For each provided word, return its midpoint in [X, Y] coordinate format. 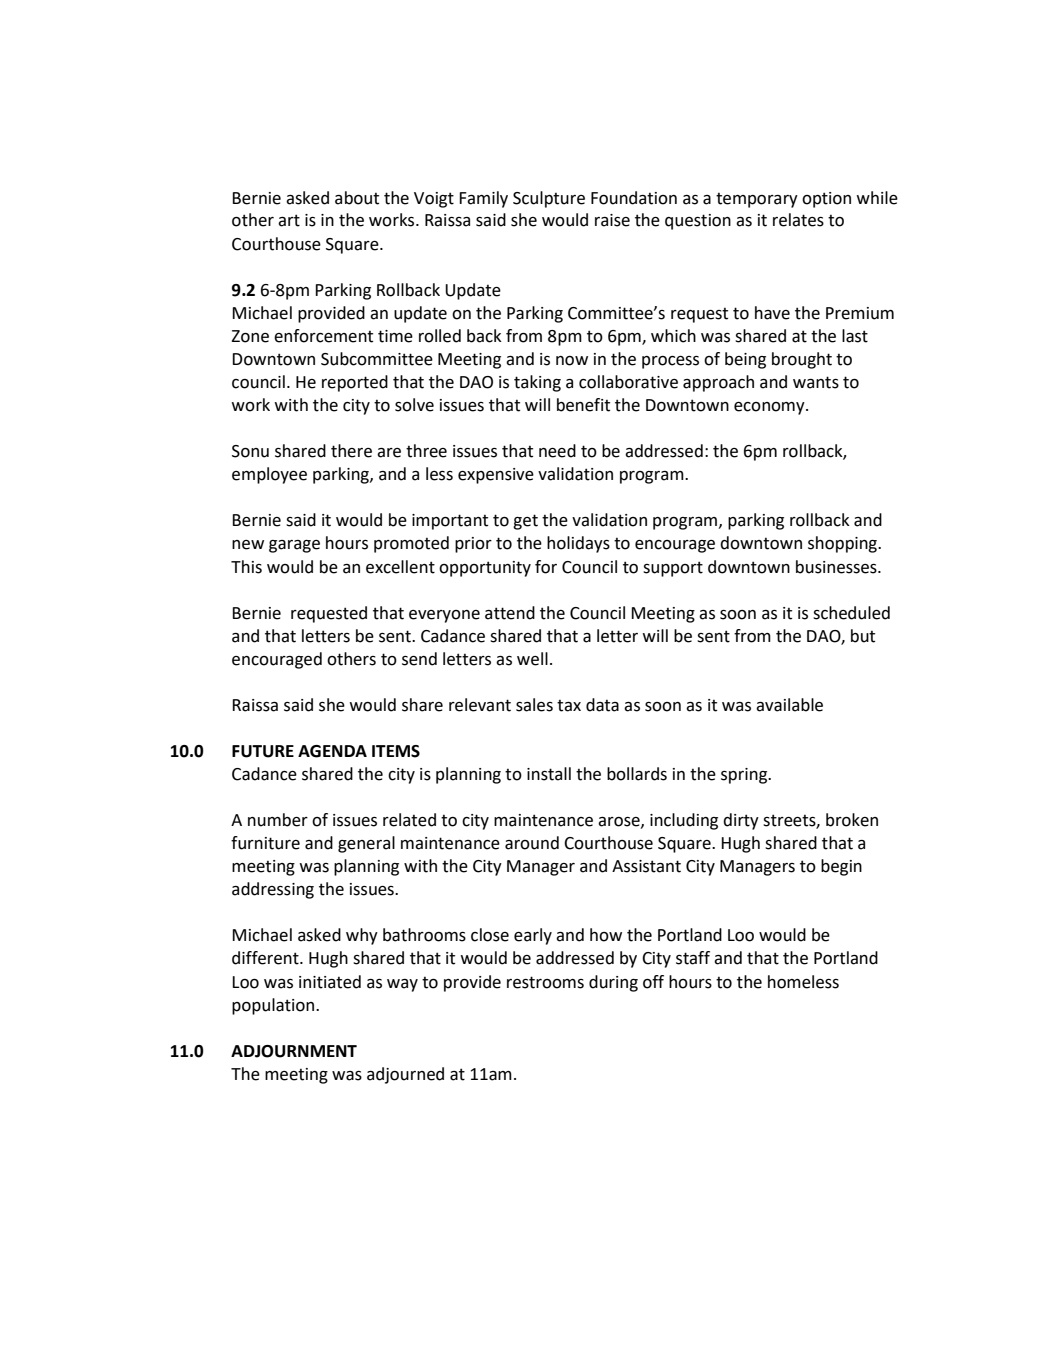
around [532, 843]
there [351, 451]
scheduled [851, 613]
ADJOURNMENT [294, 1051]
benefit [583, 405]
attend [510, 613]
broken [852, 820]
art [289, 220]
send [419, 659]
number [278, 820]
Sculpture [549, 199]
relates [798, 220]
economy [770, 408]
